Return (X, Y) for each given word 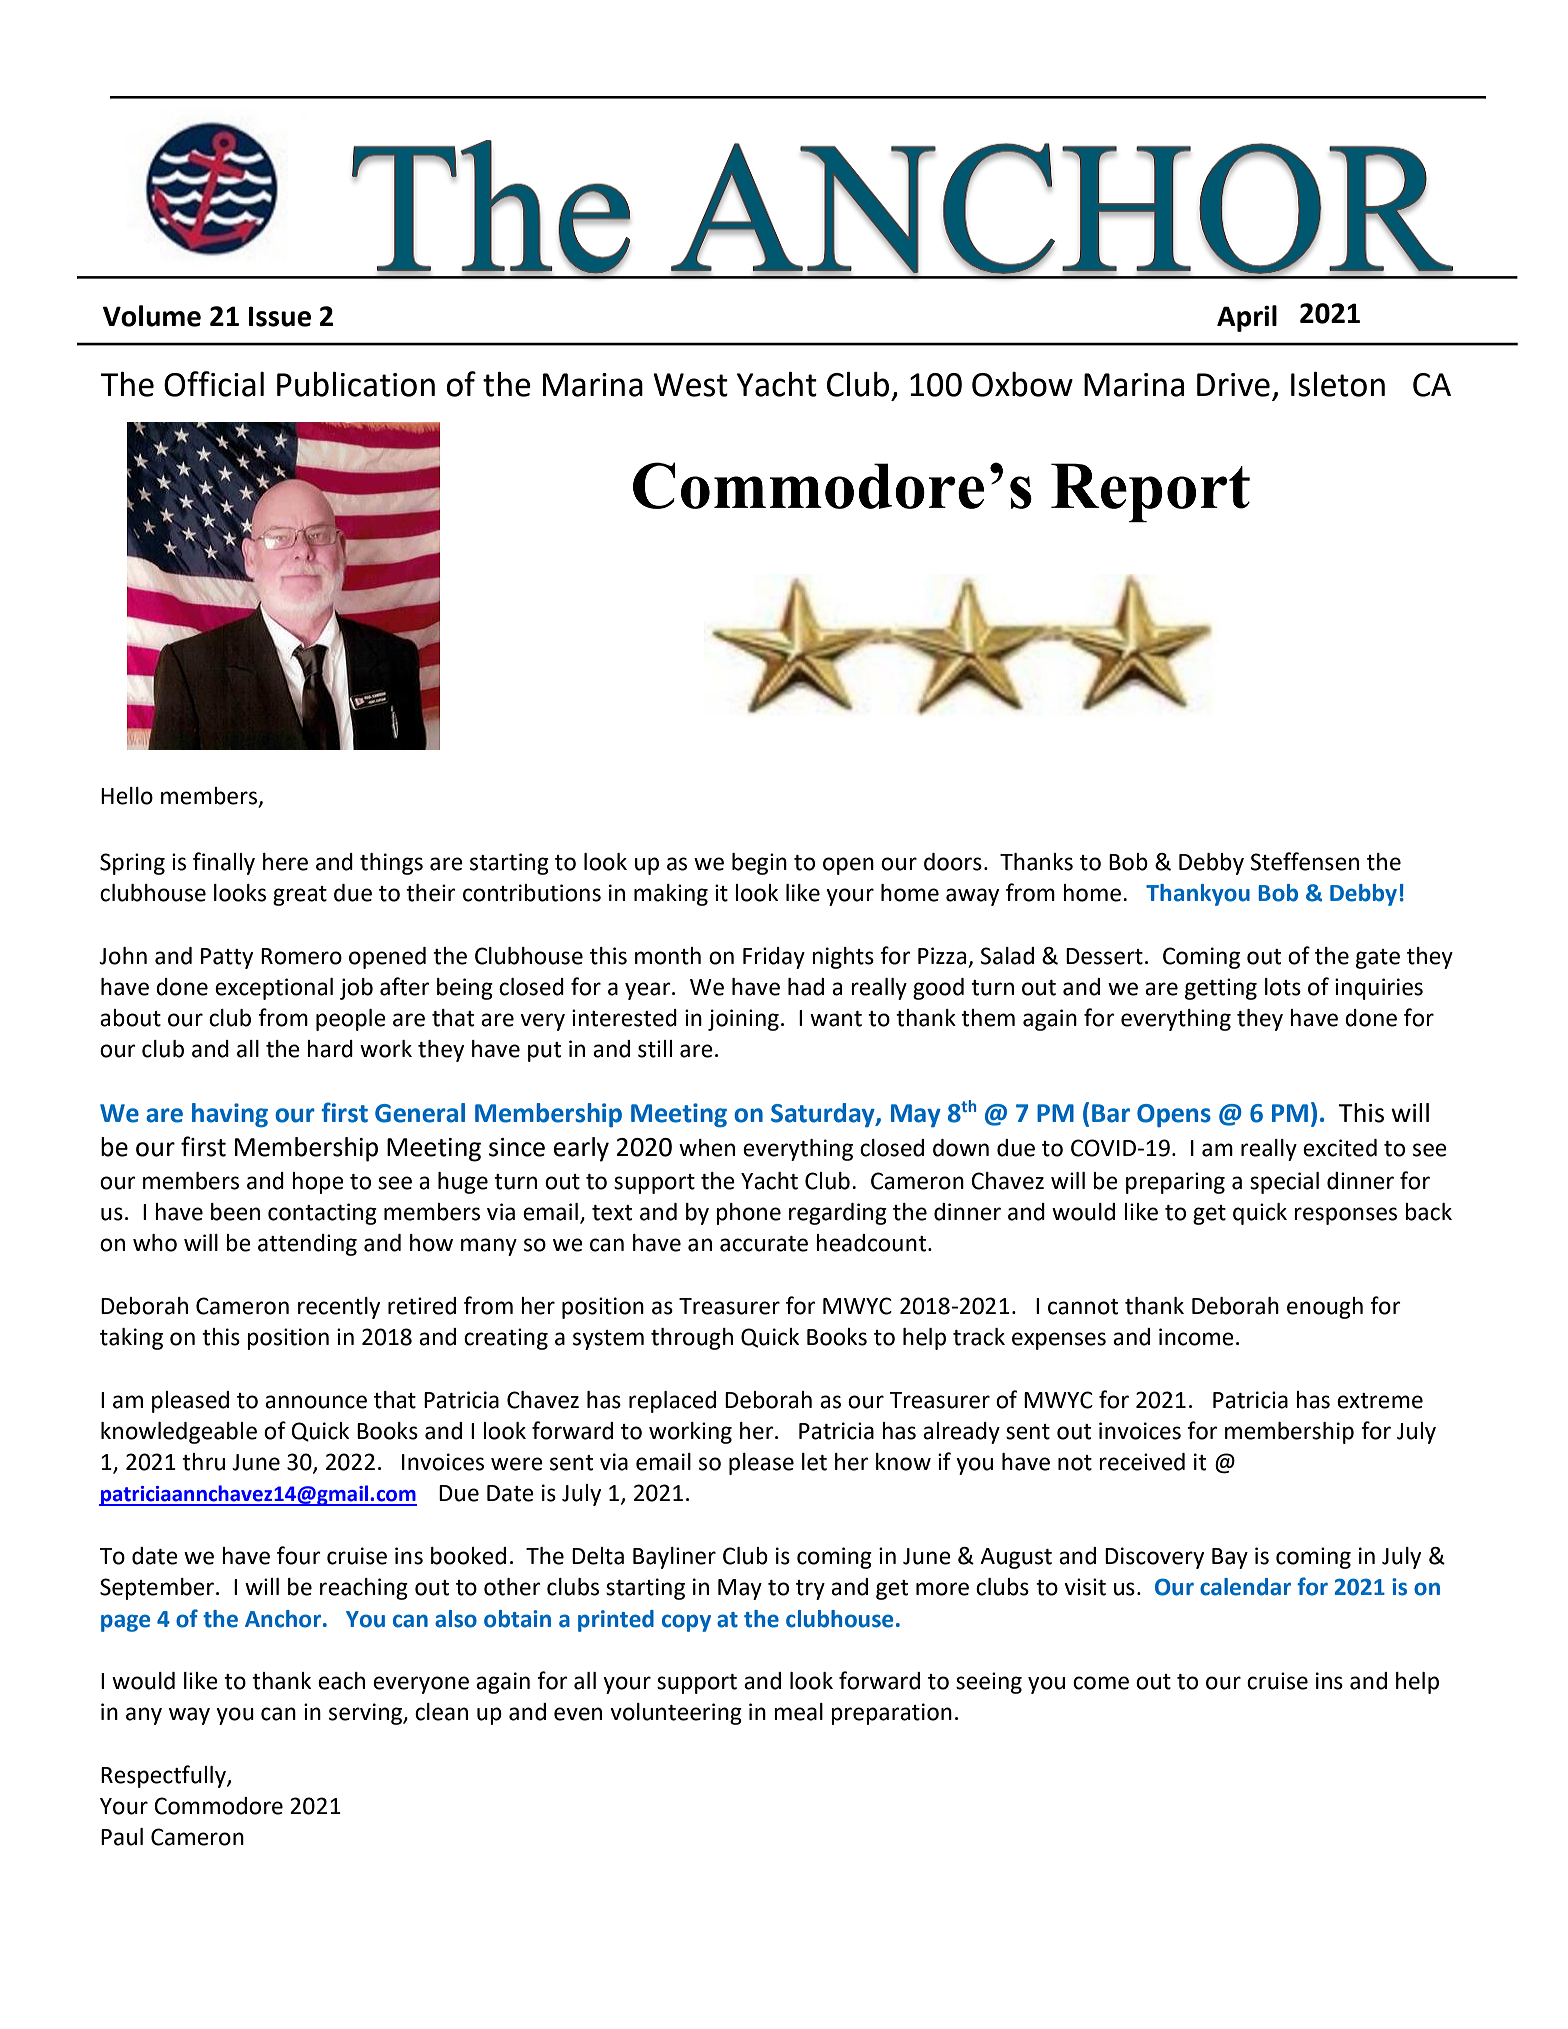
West (690, 385)
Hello (127, 796)
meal (798, 1712)
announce (316, 1402)
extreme (1380, 1401)
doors (953, 862)
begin (759, 864)
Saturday (824, 1115)
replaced (672, 1402)
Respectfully (164, 1776)
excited (1340, 1148)
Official (214, 384)
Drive (1233, 385)
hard (330, 1049)
